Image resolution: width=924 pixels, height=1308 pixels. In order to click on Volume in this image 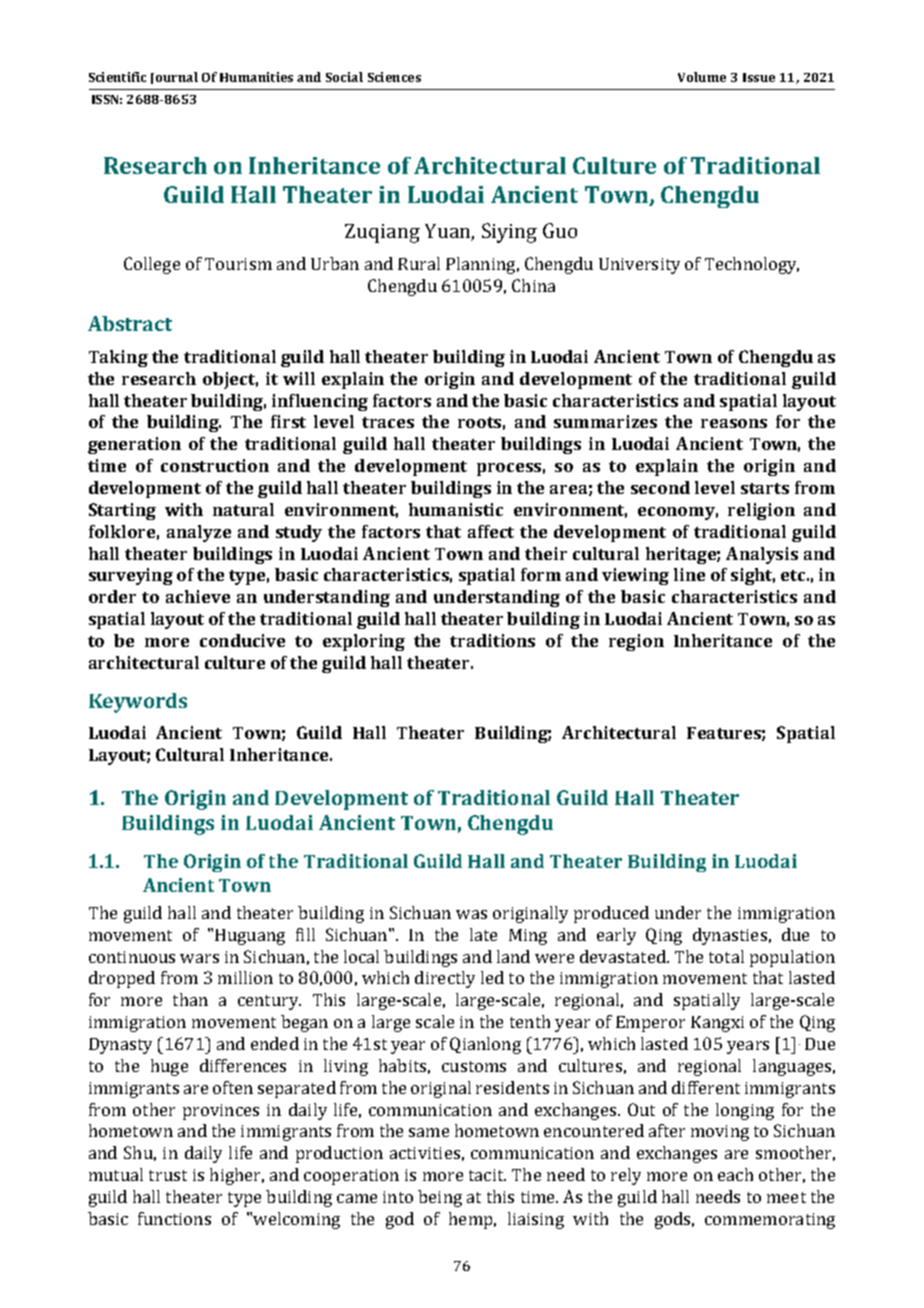, I will do `click(702, 77)`.
